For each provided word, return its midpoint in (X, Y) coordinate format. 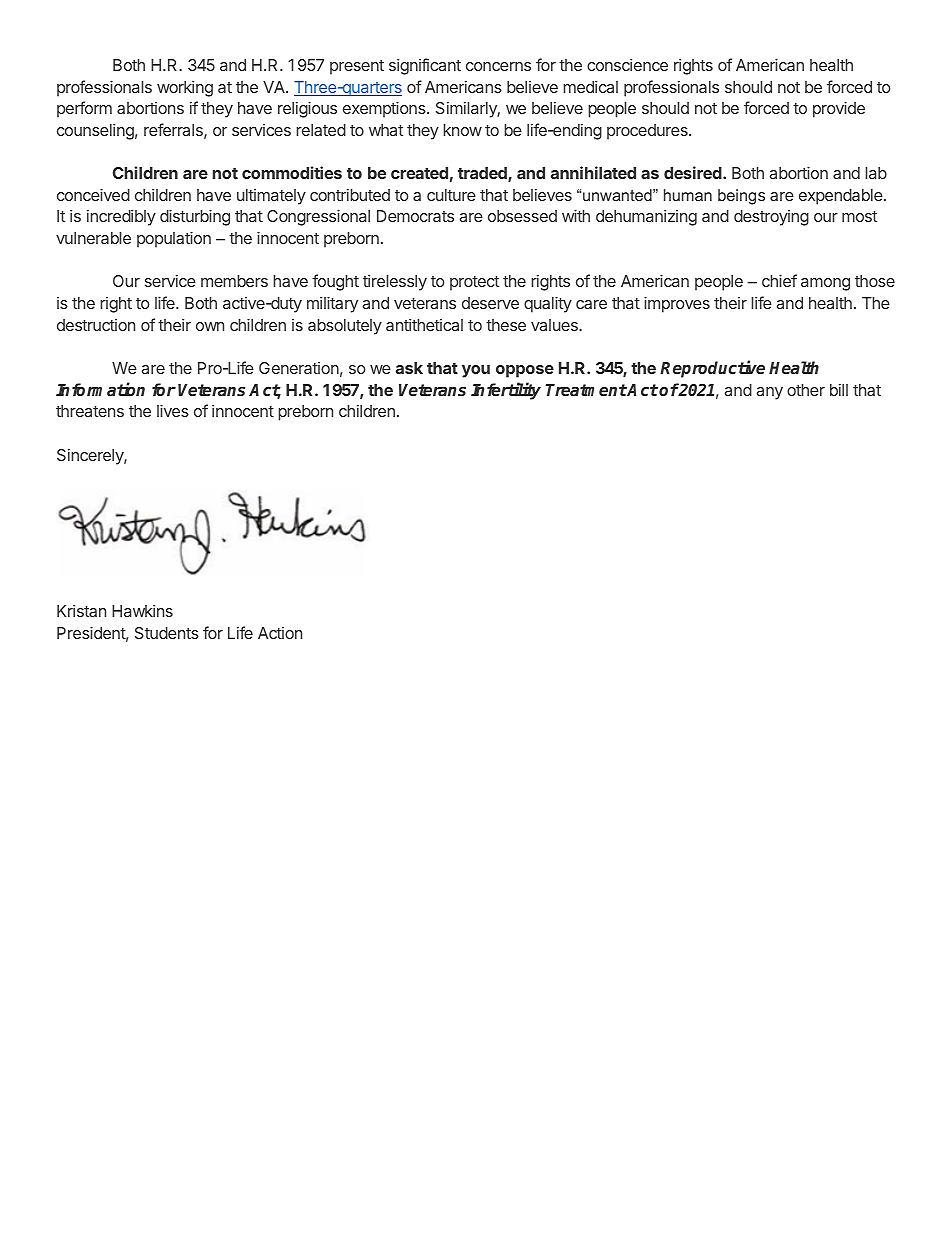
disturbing (195, 217)
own (210, 326)
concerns (498, 66)
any (769, 393)
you (476, 371)
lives (173, 410)
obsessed (522, 216)
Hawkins (142, 610)
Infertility (506, 391)
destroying (771, 218)
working (185, 88)
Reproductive (712, 369)
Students (167, 633)
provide (839, 109)
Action (280, 633)
